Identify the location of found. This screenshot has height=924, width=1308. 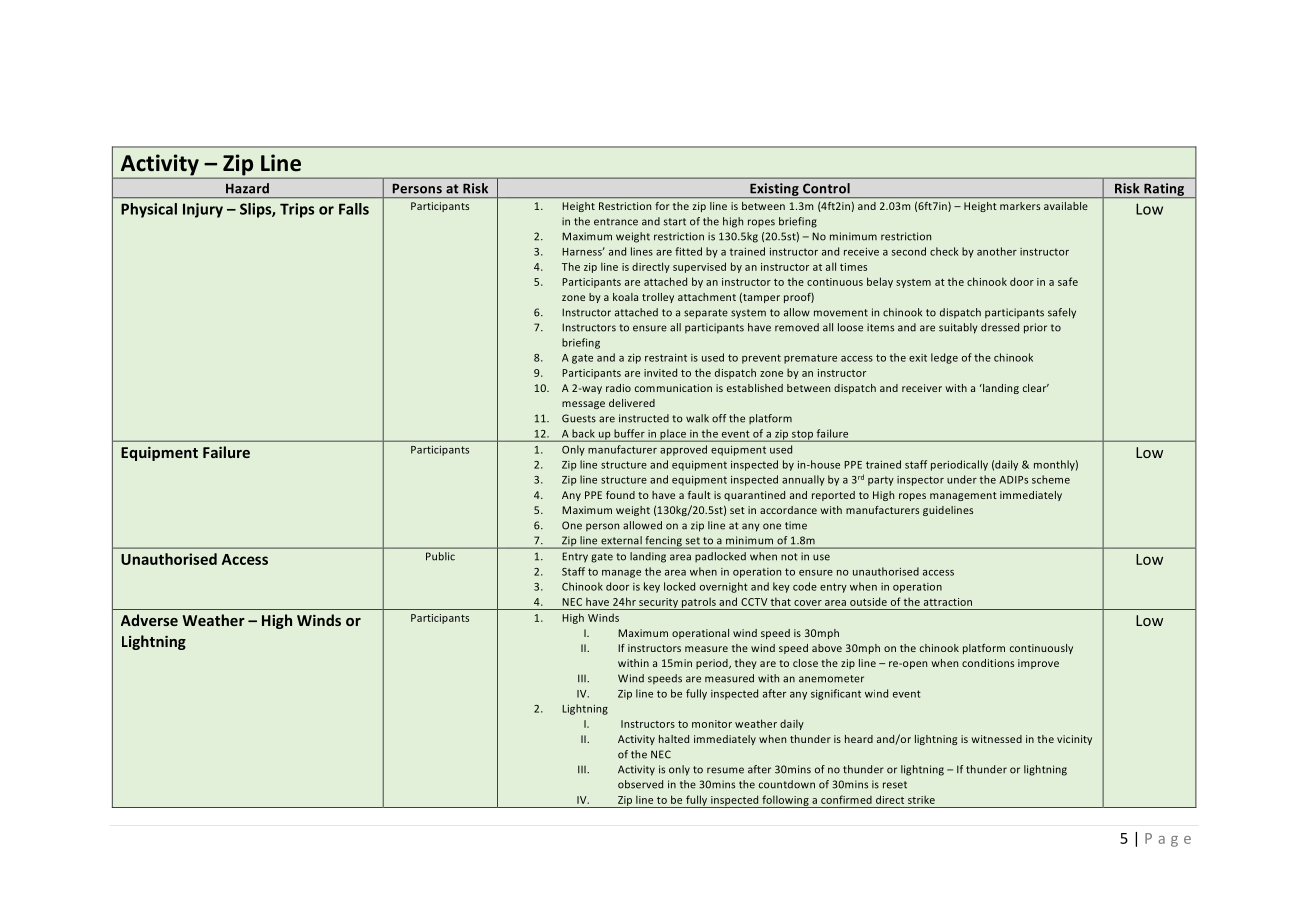
(620, 495).
